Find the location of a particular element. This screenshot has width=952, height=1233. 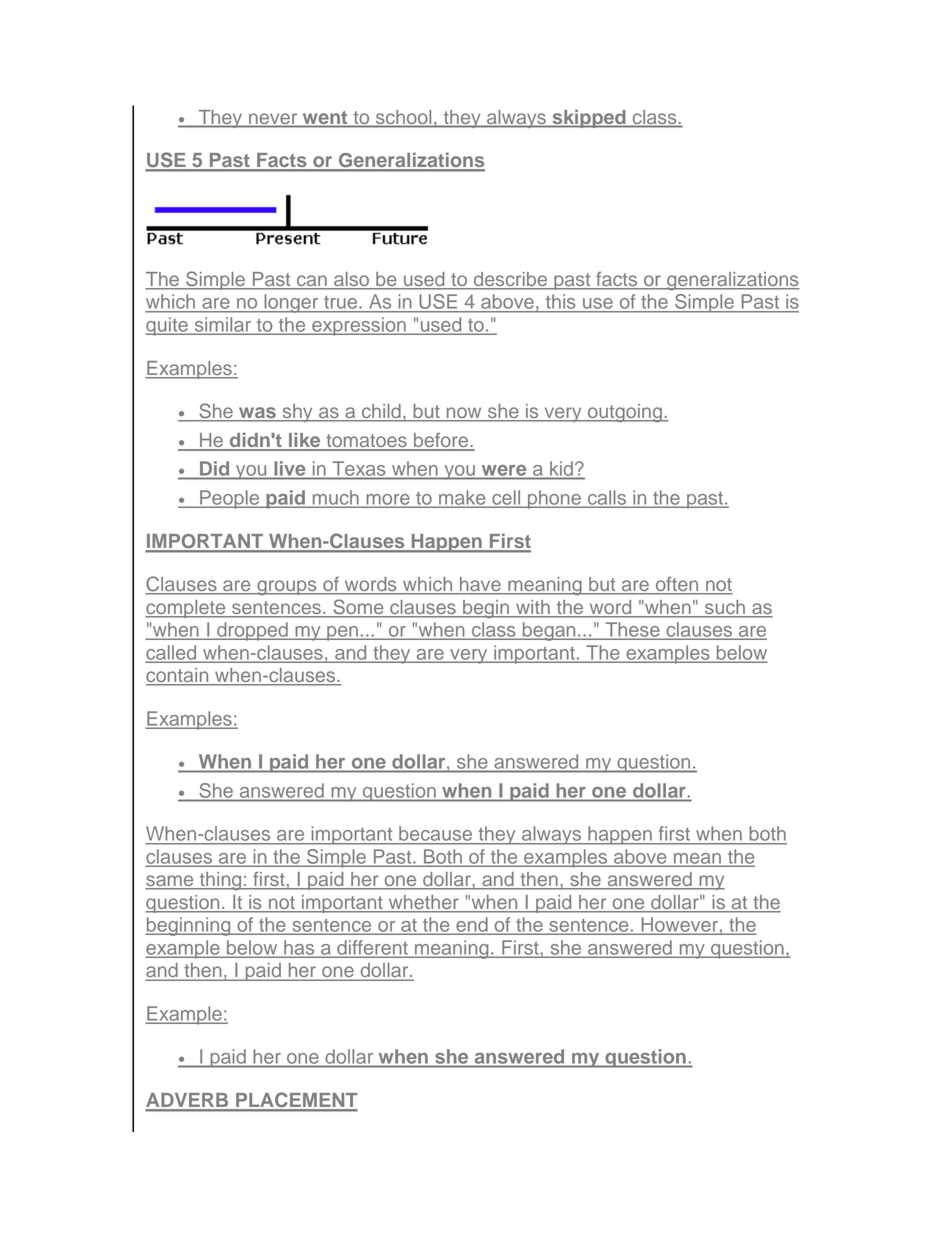

thing is located at coordinates (220, 881).
